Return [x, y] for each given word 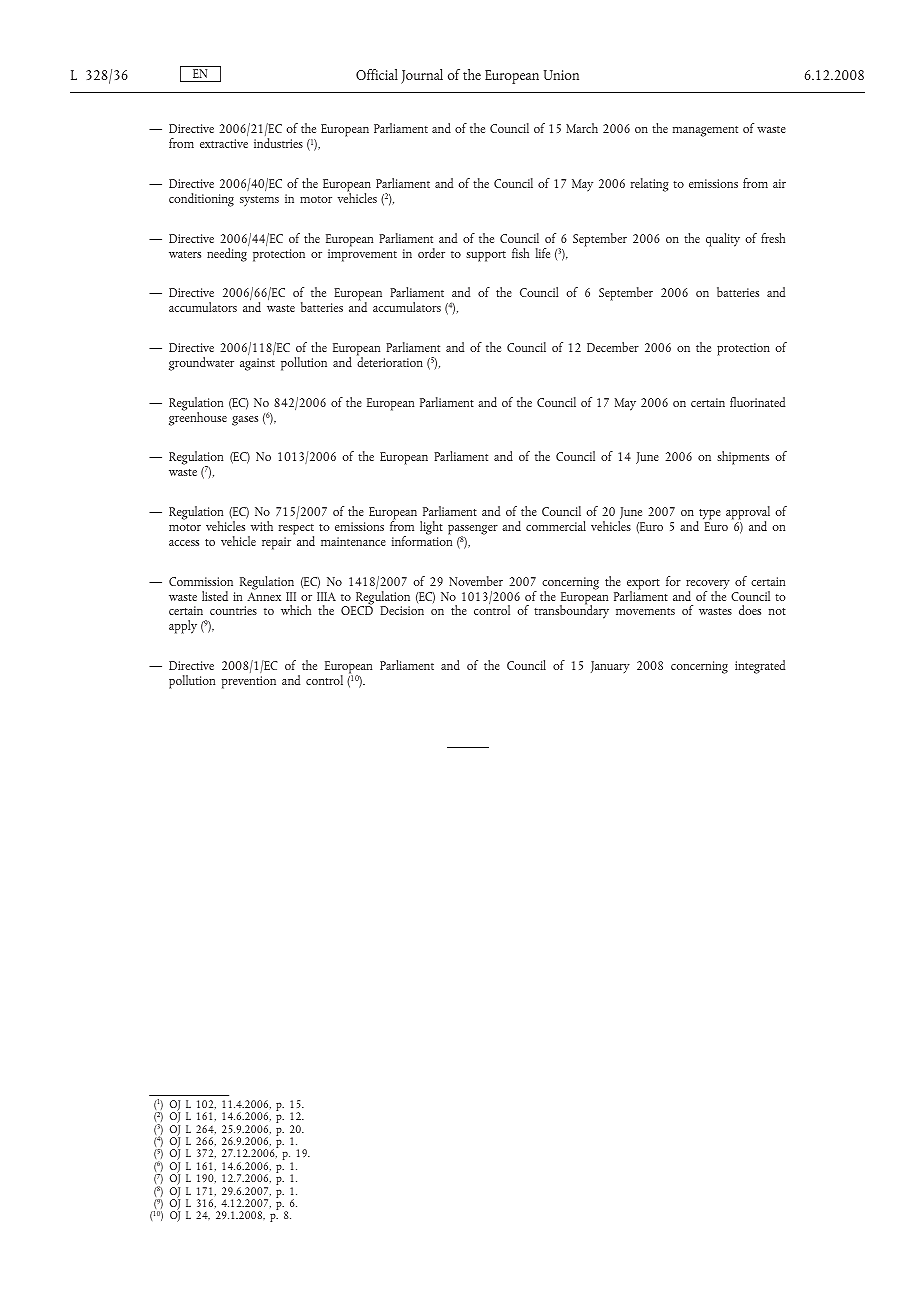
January [610, 667]
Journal [422, 76]
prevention [249, 682]
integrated [760, 667]
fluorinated [757, 402]
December [613, 347]
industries [278, 143]
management [705, 131]
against [257, 364]
